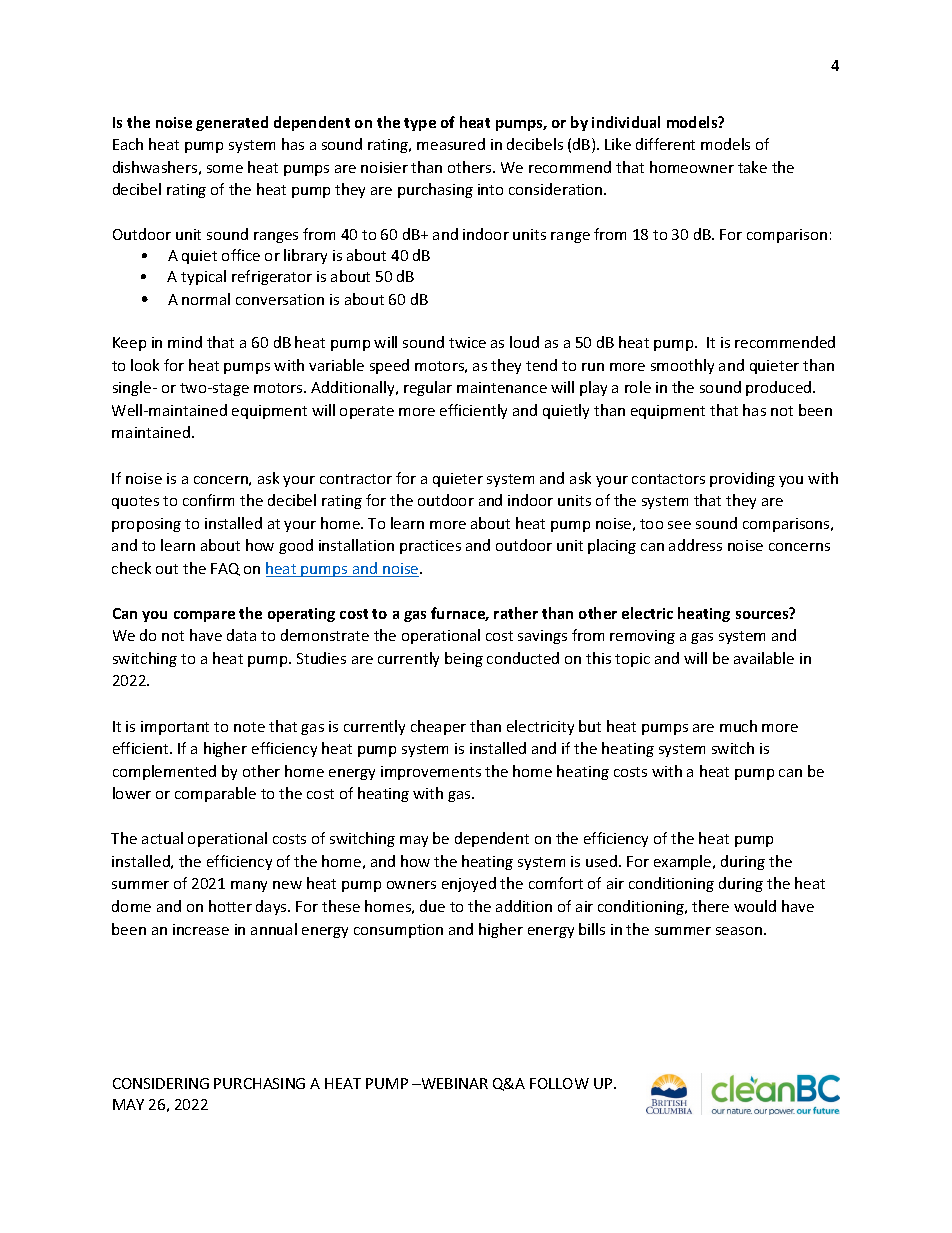 The width and height of the screenshot is (952, 1233). What do you see at coordinates (684, 862) in the screenshot?
I see `example` at bounding box center [684, 862].
